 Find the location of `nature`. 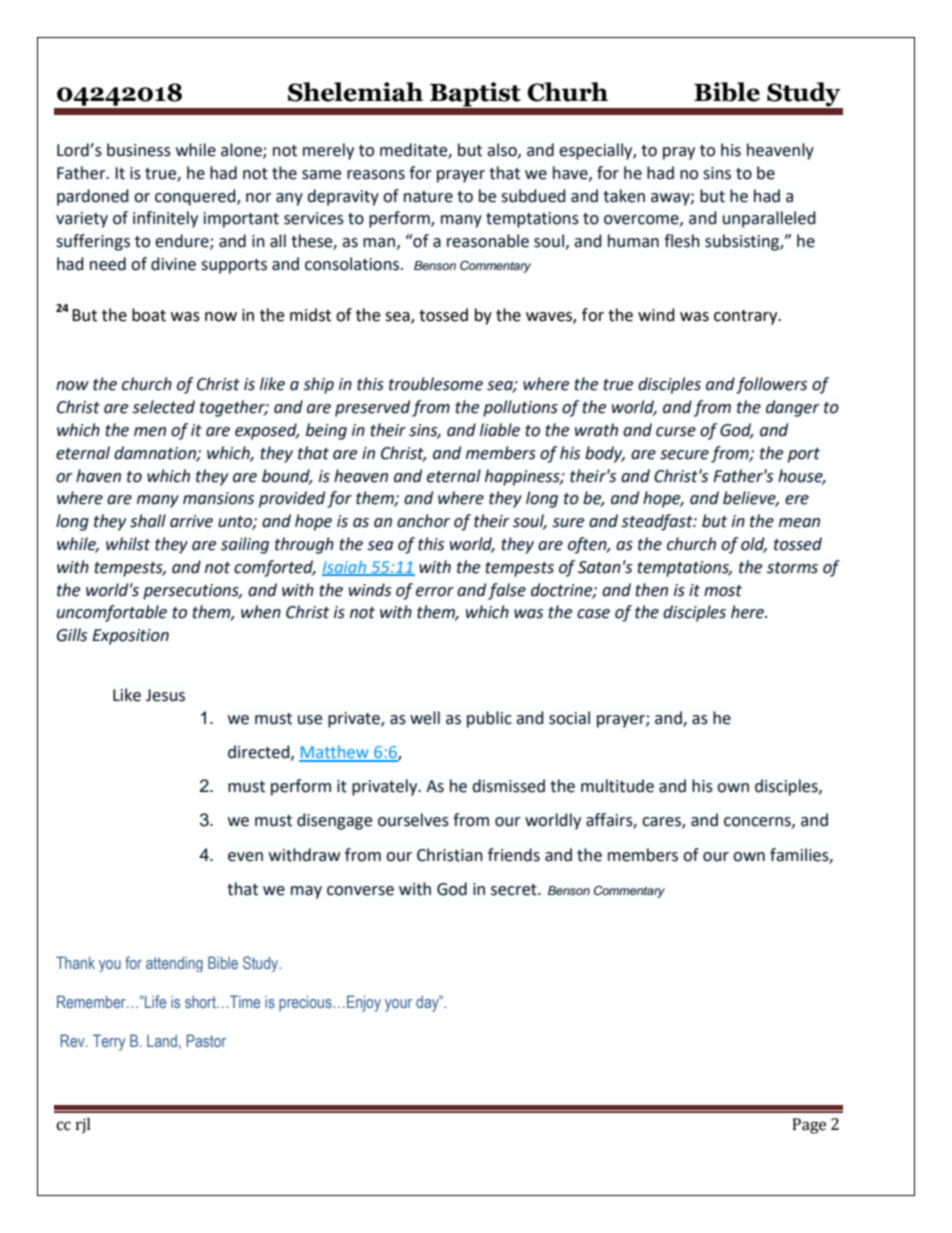

nature is located at coordinates (428, 197).
